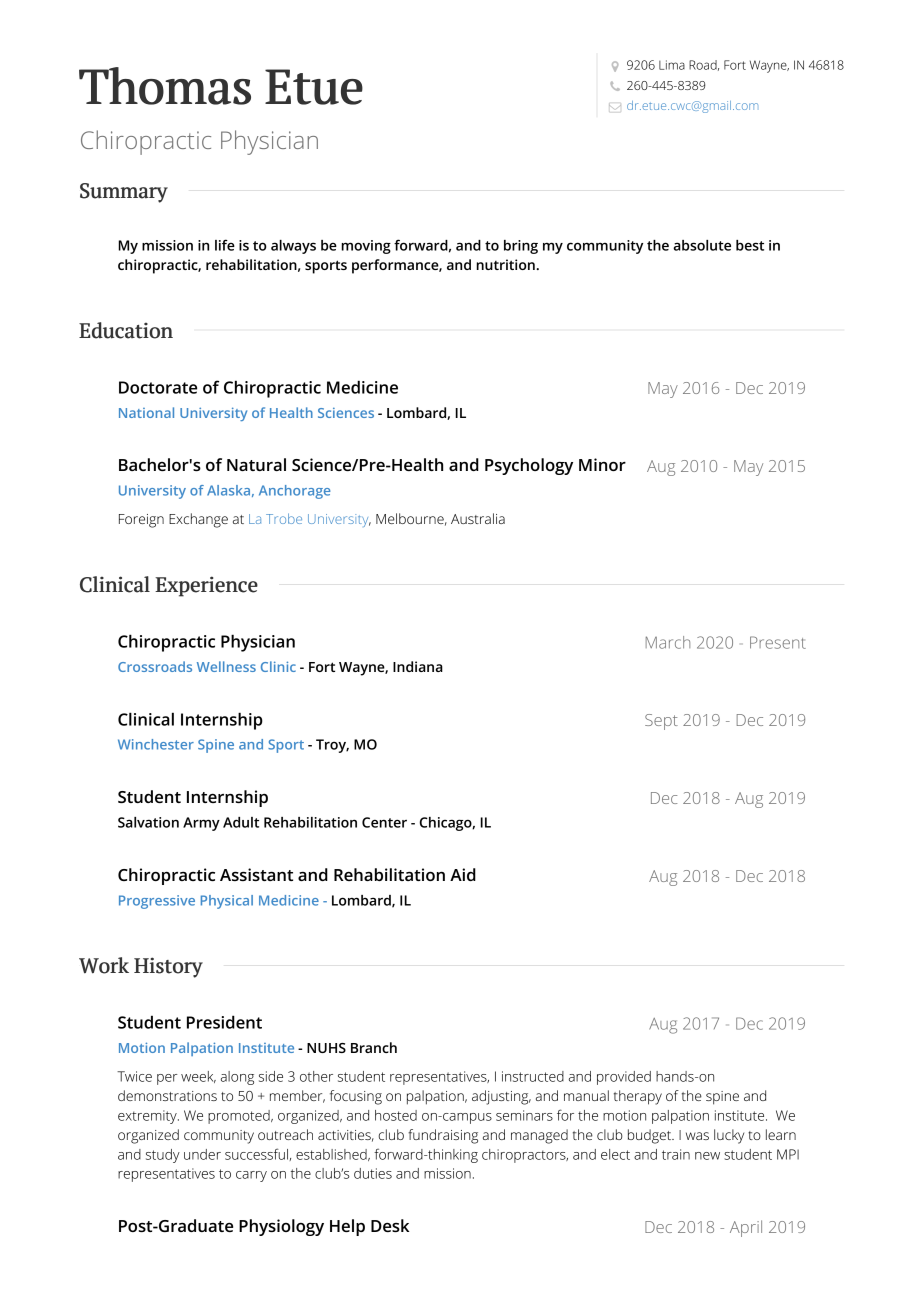 The image size is (924, 1308). Describe the element at coordinates (707, 1156) in the document. I see `new` at that location.
